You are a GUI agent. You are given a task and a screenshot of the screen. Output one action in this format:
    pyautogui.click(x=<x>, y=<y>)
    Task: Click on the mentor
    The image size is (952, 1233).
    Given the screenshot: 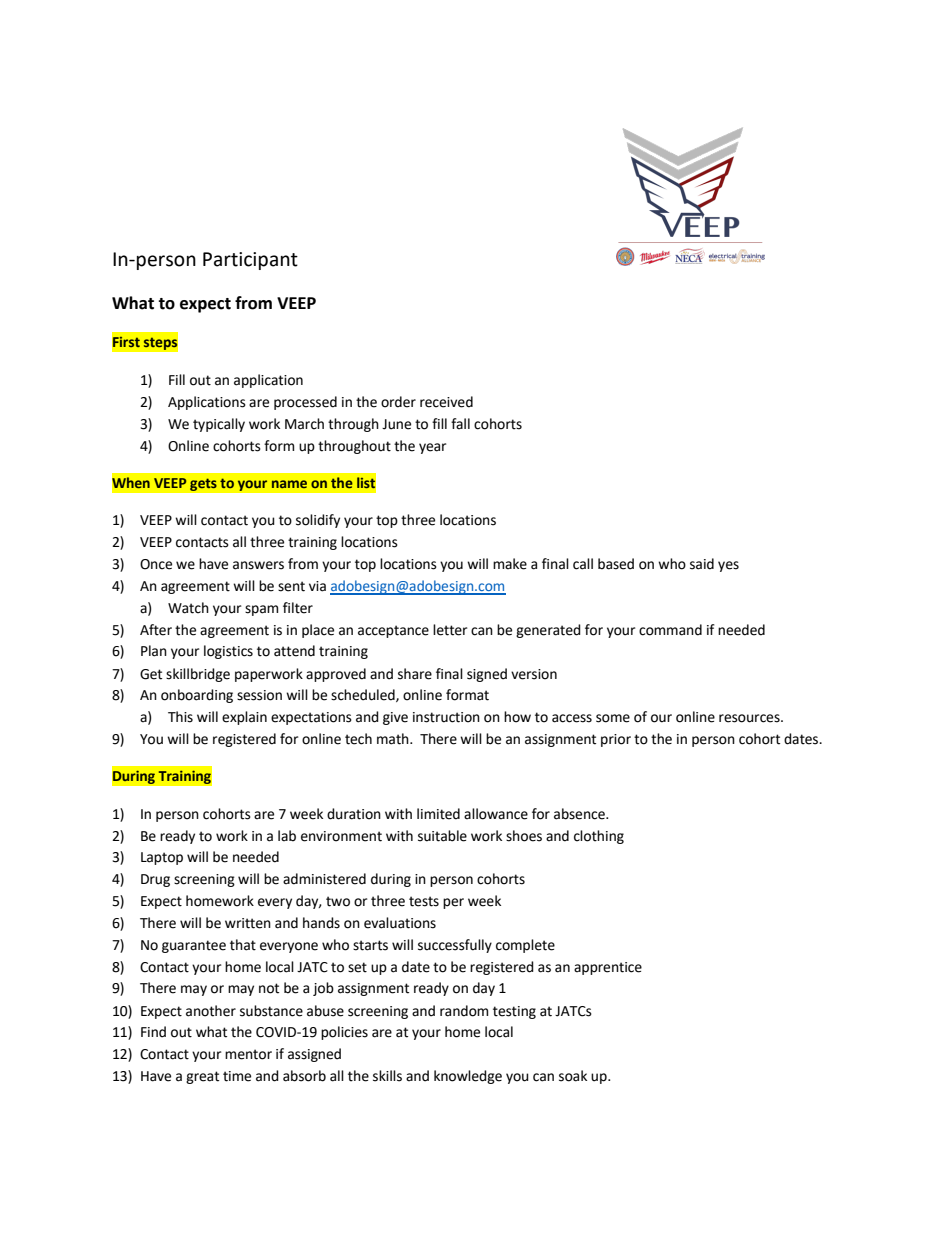 What is the action you would take?
    pyautogui.click(x=248, y=1054)
